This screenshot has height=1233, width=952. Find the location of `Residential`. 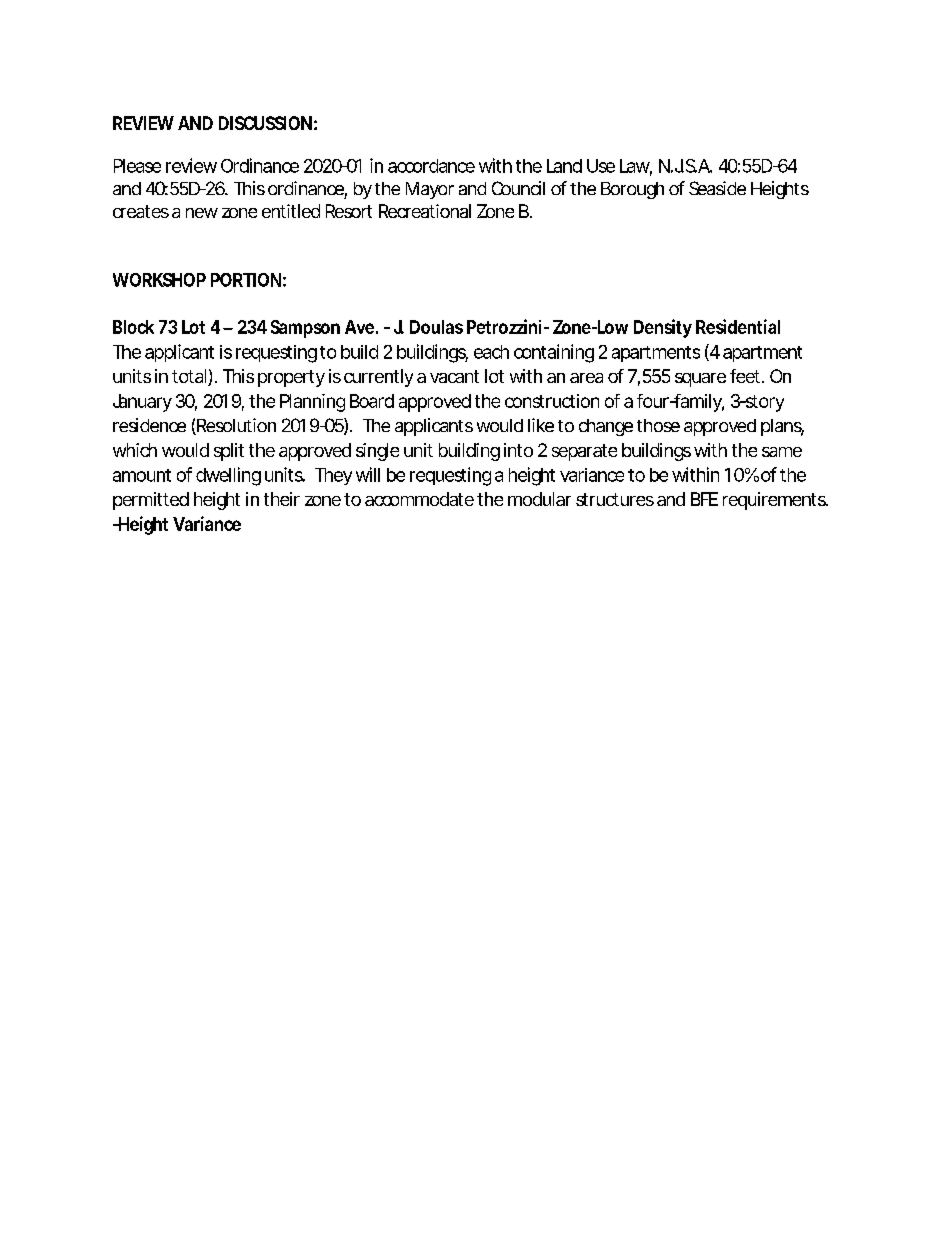

Residential is located at coordinates (738, 326).
